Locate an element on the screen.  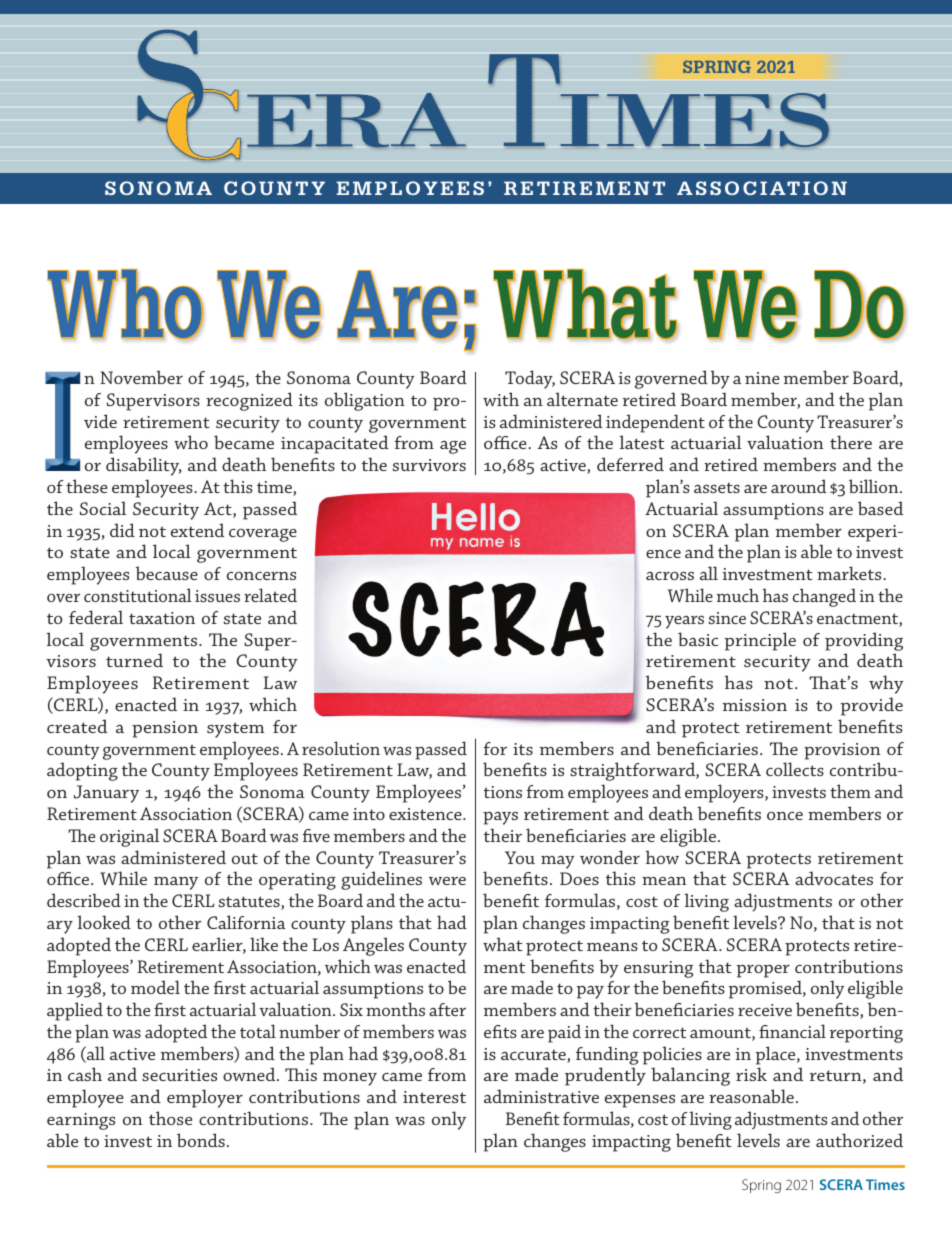
collects is located at coordinates (795, 769).
